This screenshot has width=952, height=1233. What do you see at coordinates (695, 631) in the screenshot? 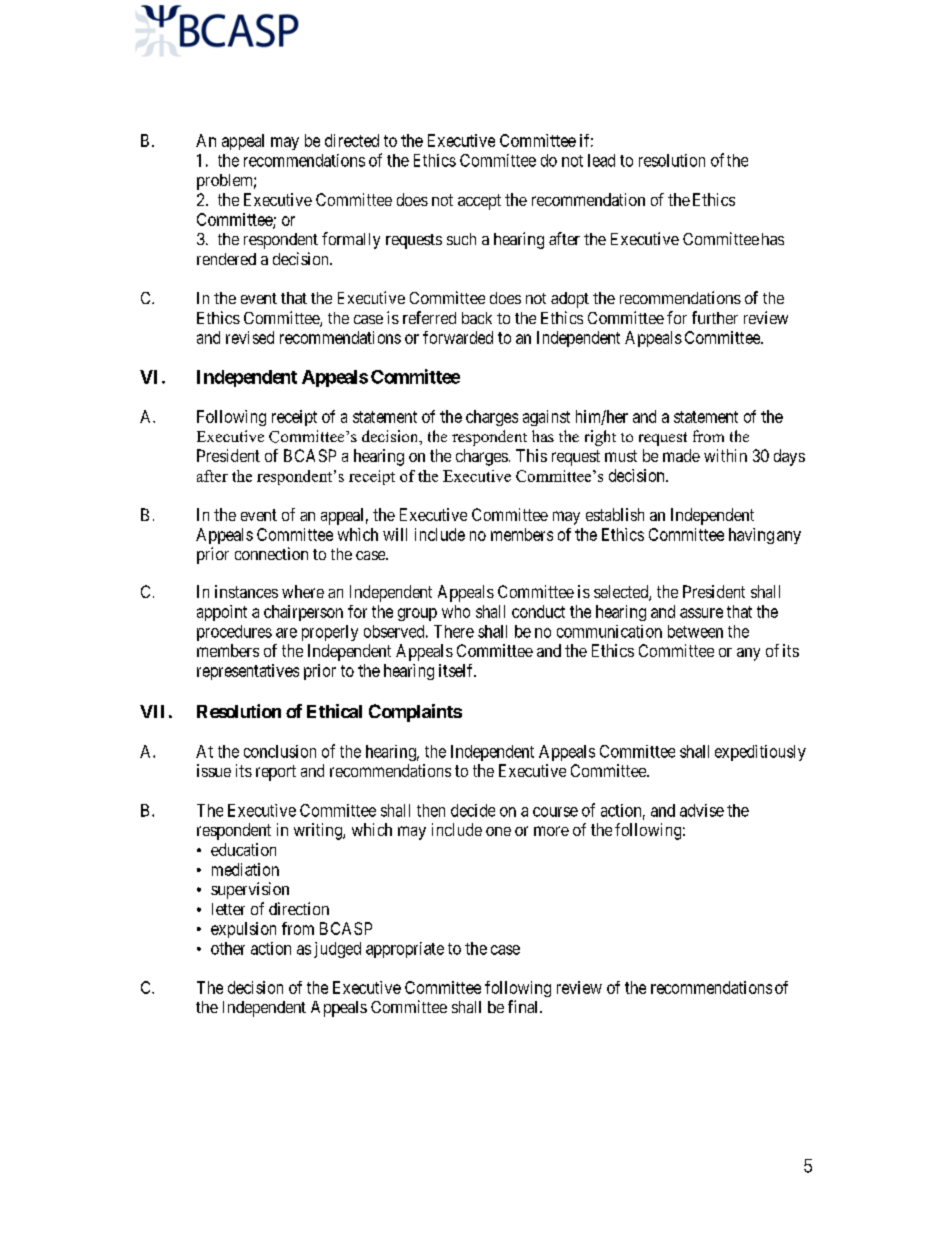
I see `between` at bounding box center [695, 631].
